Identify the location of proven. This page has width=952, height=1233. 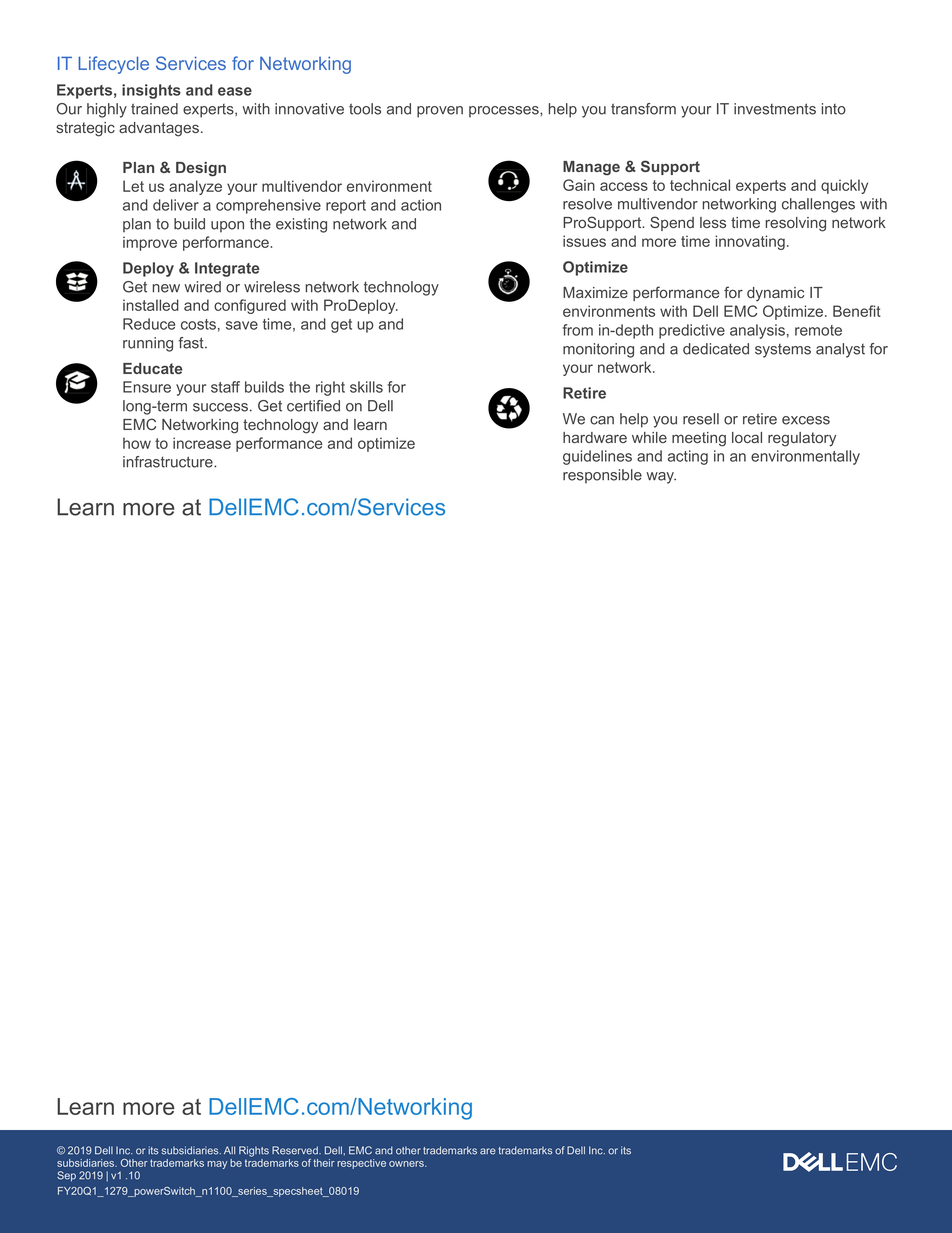
(440, 112).
